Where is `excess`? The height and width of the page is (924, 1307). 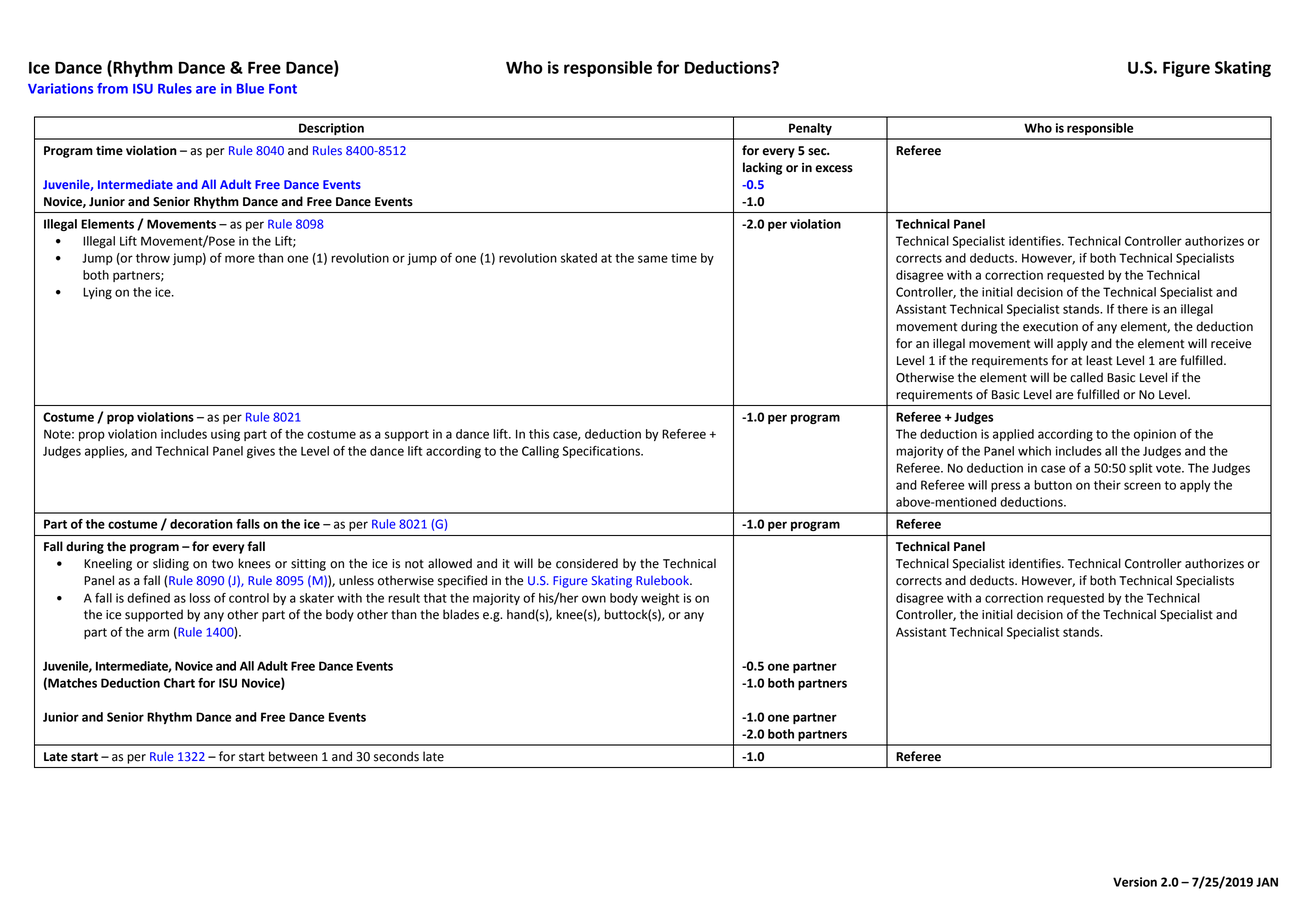 excess is located at coordinates (834, 169).
